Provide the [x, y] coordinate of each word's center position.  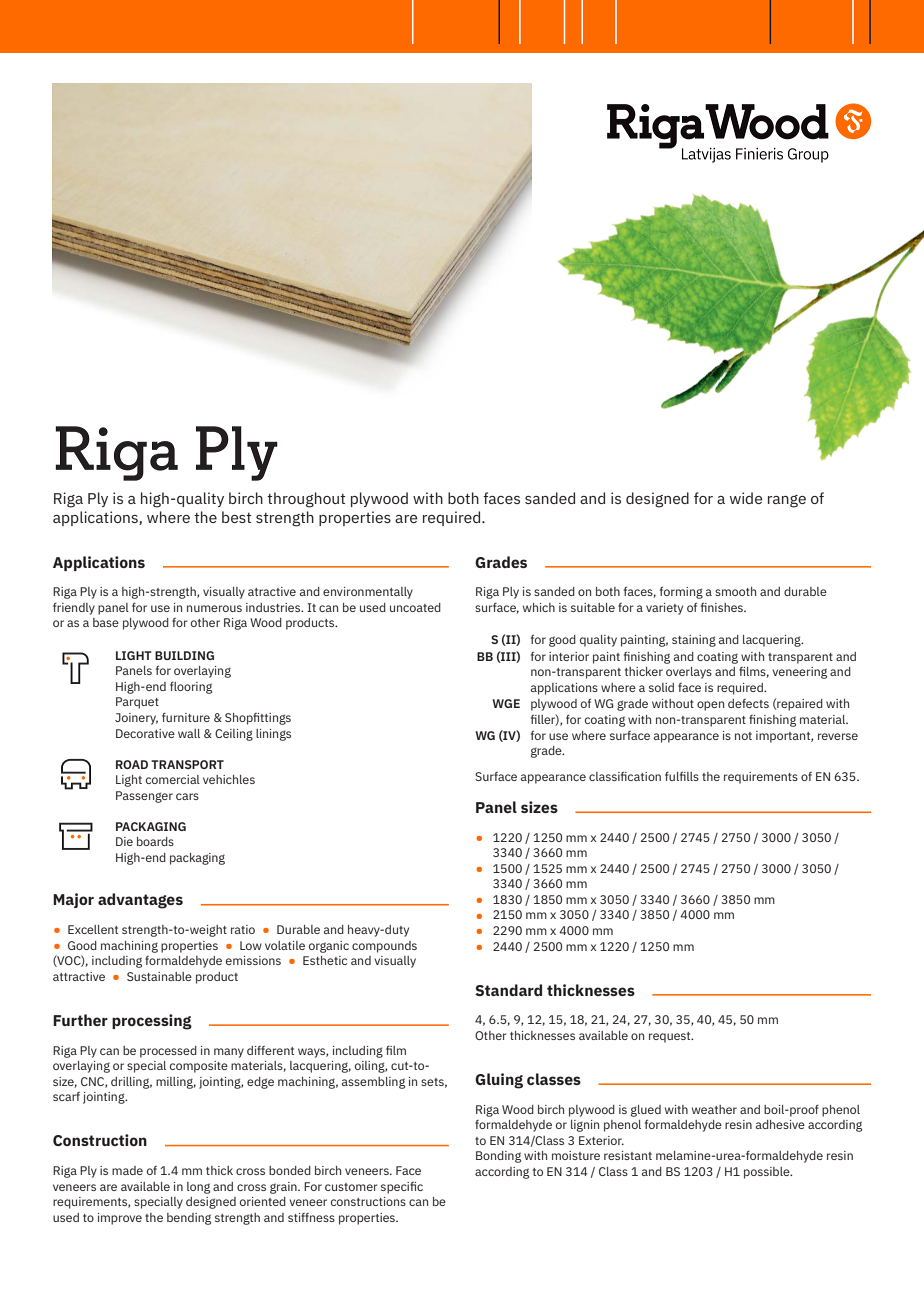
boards [155, 841]
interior [569, 656]
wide [746, 498]
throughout [306, 500]
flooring [191, 688]
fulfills [682, 776]
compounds [384, 947]
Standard [508, 990]
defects [748, 703]
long [198, 1188]
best [237, 517]
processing [152, 1022]
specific [402, 1188]
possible [768, 1173]
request [671, 1037]
